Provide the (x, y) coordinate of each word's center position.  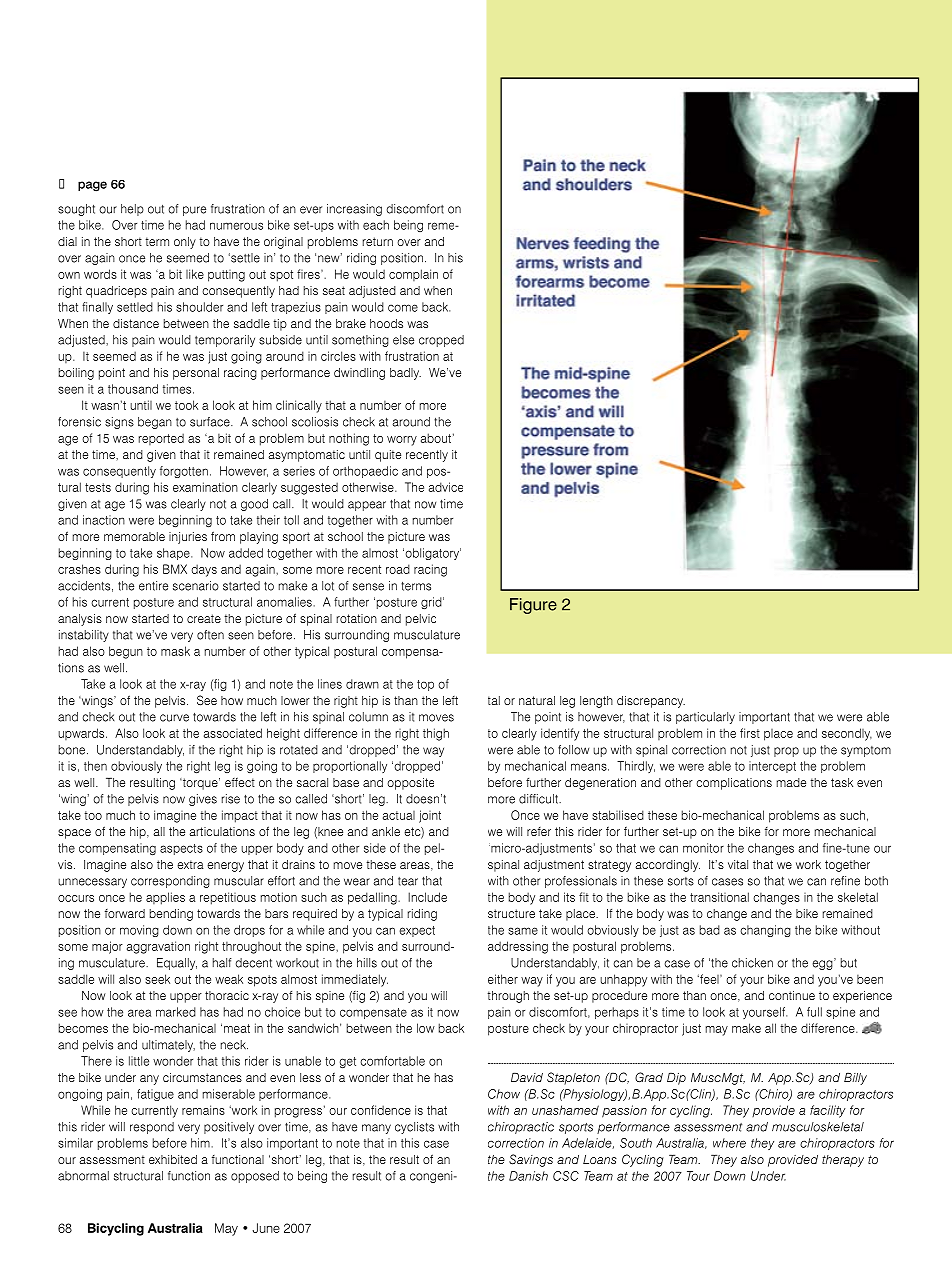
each (376, 225)
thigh (436, 734)
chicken (752, 963)
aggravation (158, 947)
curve (174, 718)
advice (446, 487)
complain (413, 275)
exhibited (173, 1159)
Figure (533, 606)
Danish (528, 1176)
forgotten (184, 472)
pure (194, 211)
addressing (518, 947)
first (750, 733)
